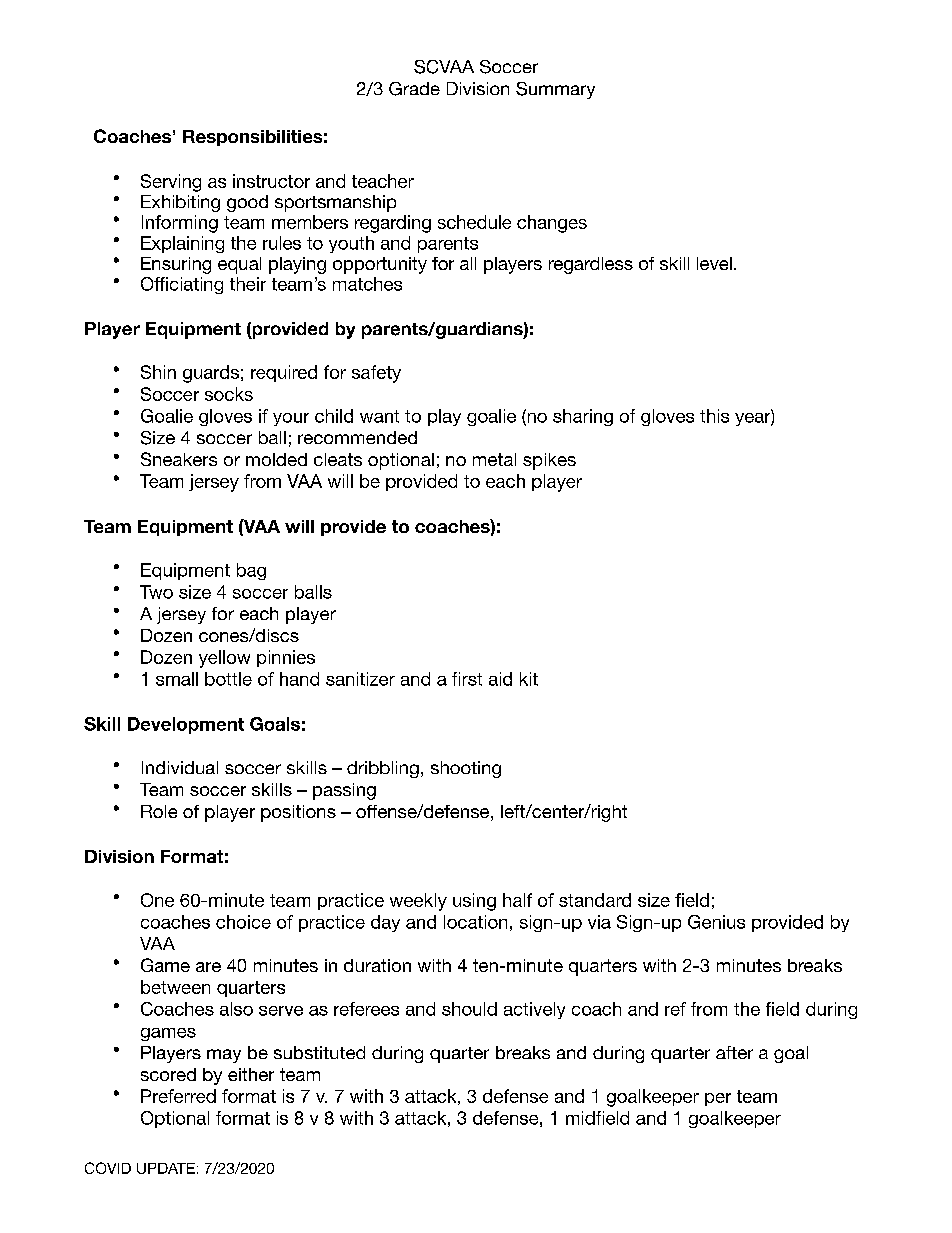  I want to click on dribbling, so click(383, 769).
